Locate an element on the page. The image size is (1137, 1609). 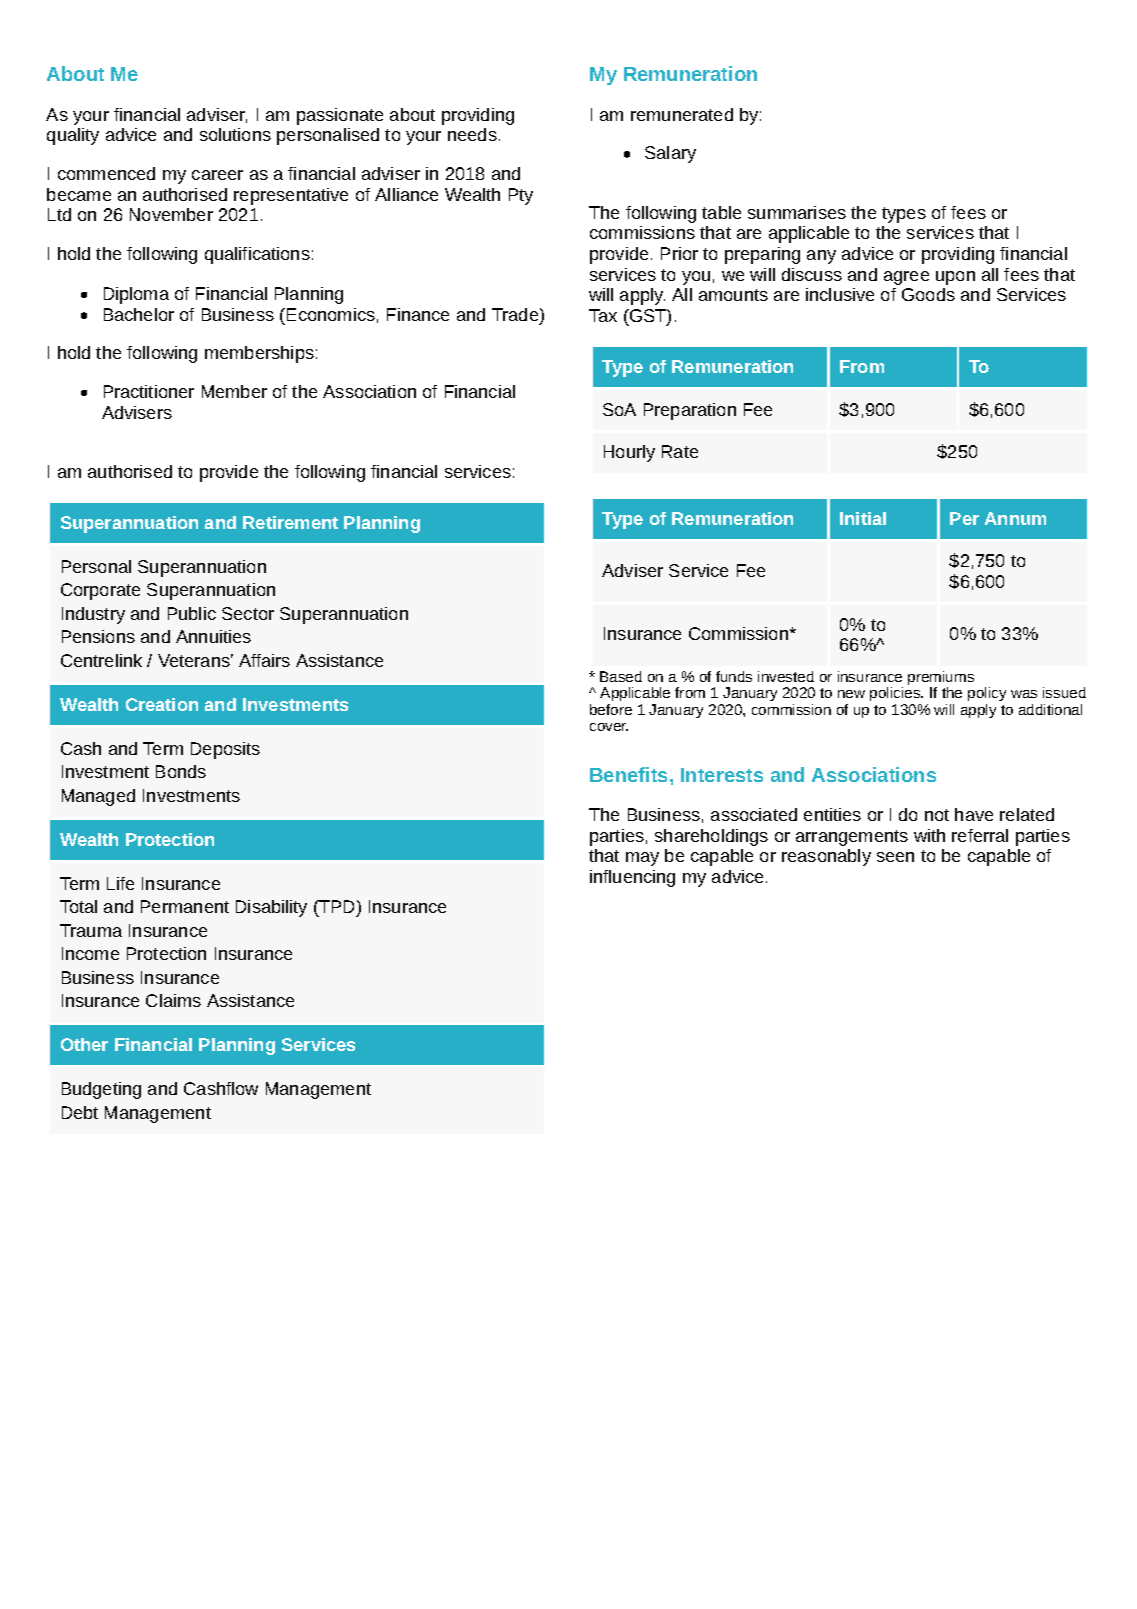
policy is located at coordinates (987, 694).
